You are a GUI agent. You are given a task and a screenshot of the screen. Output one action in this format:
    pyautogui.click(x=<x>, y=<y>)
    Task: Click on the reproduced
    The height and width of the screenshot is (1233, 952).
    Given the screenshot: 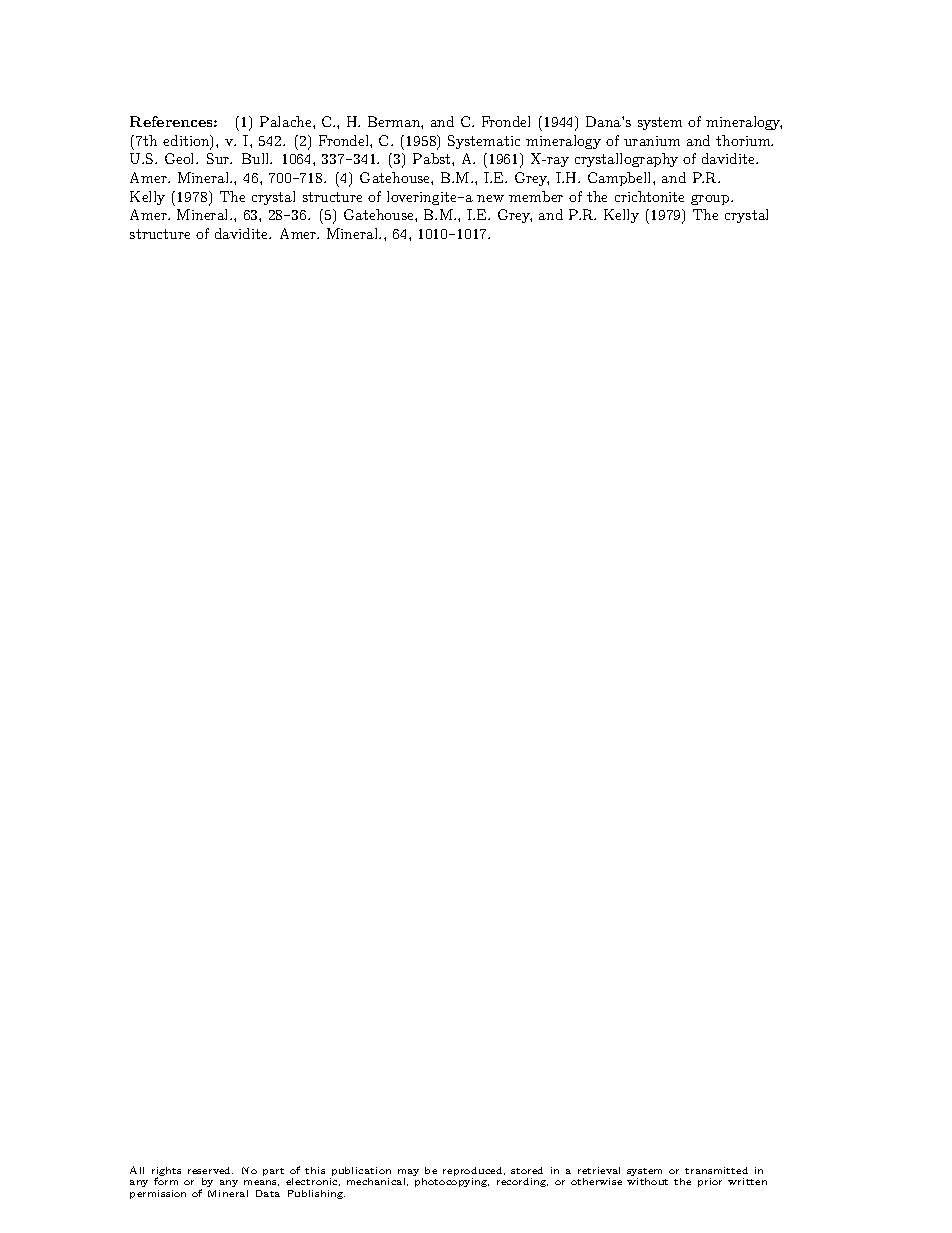 What is the action you would take?
    pyautogui.click(x=474, y=1173)
